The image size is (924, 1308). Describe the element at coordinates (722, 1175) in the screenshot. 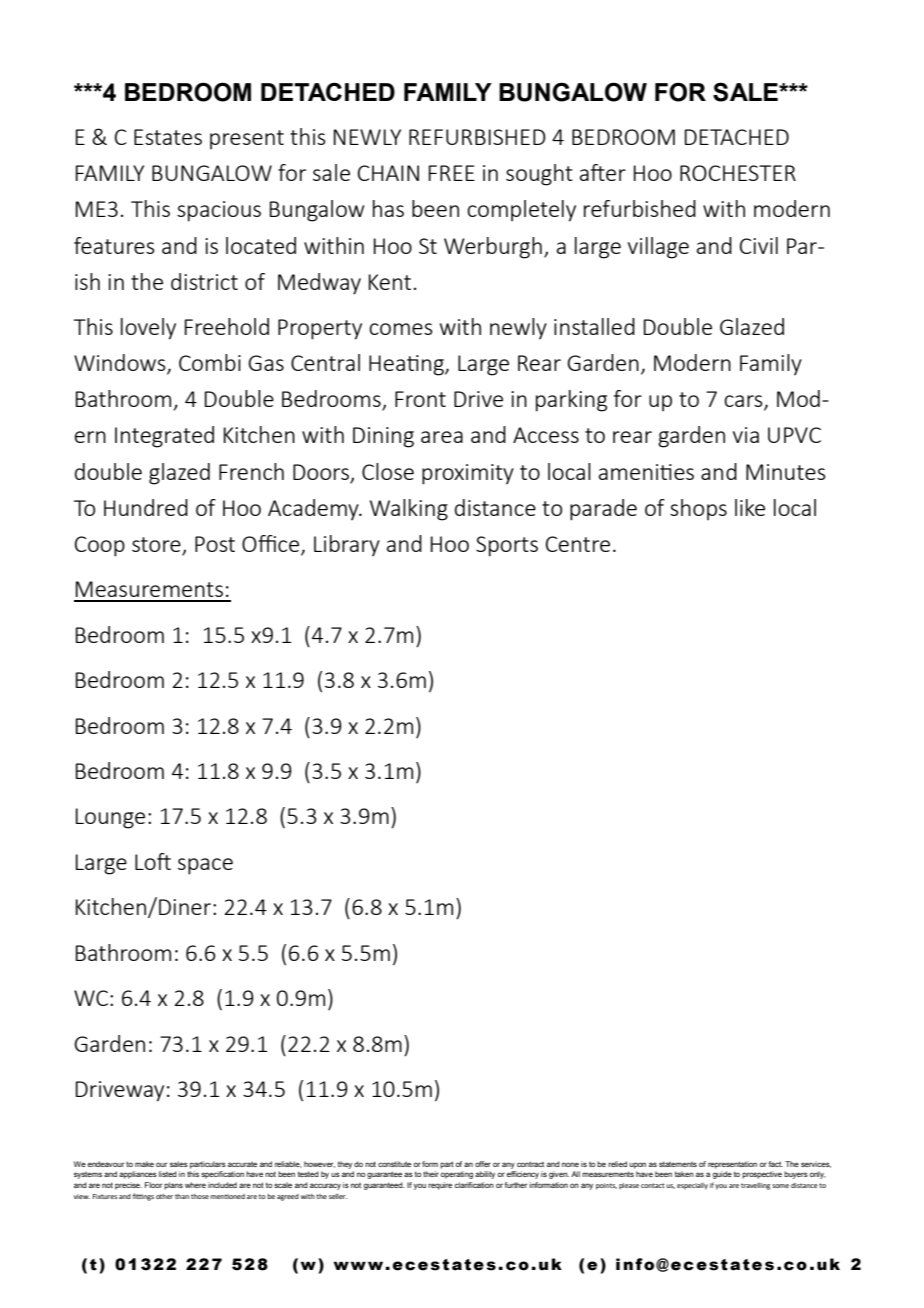

I see `guide` at that location.
